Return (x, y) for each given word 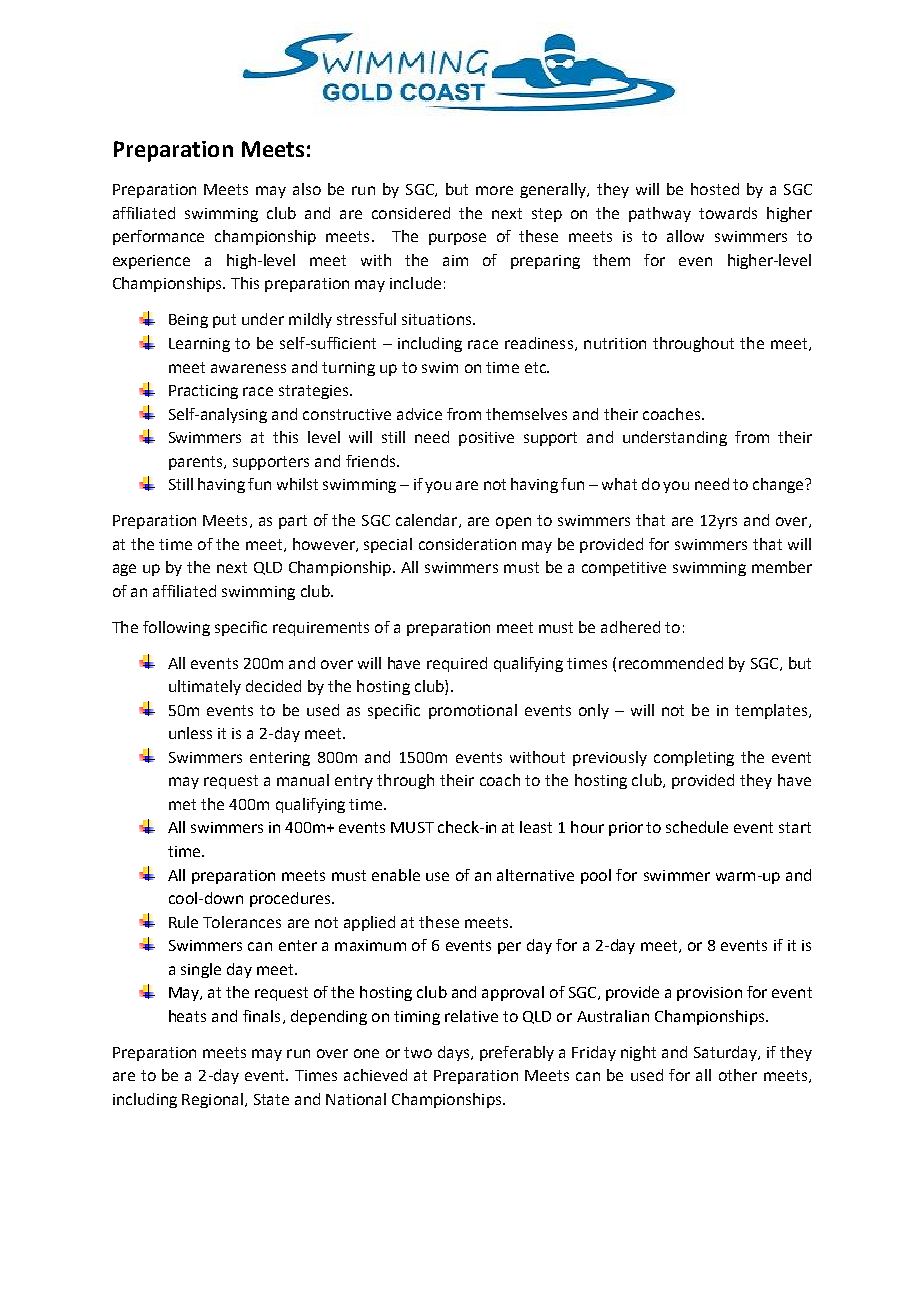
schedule (697, 827)
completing (694, 758)
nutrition (615, 343)
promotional (473, 711)
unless (190, 733)
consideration (467, 544)
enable (396, 875)
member (782, 567)
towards (728, 213)
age (124, 570)
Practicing (203, 392)
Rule (183, 922)
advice (419, 414)
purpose (457, 239)
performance (158, 237)
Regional (212, 1100)
